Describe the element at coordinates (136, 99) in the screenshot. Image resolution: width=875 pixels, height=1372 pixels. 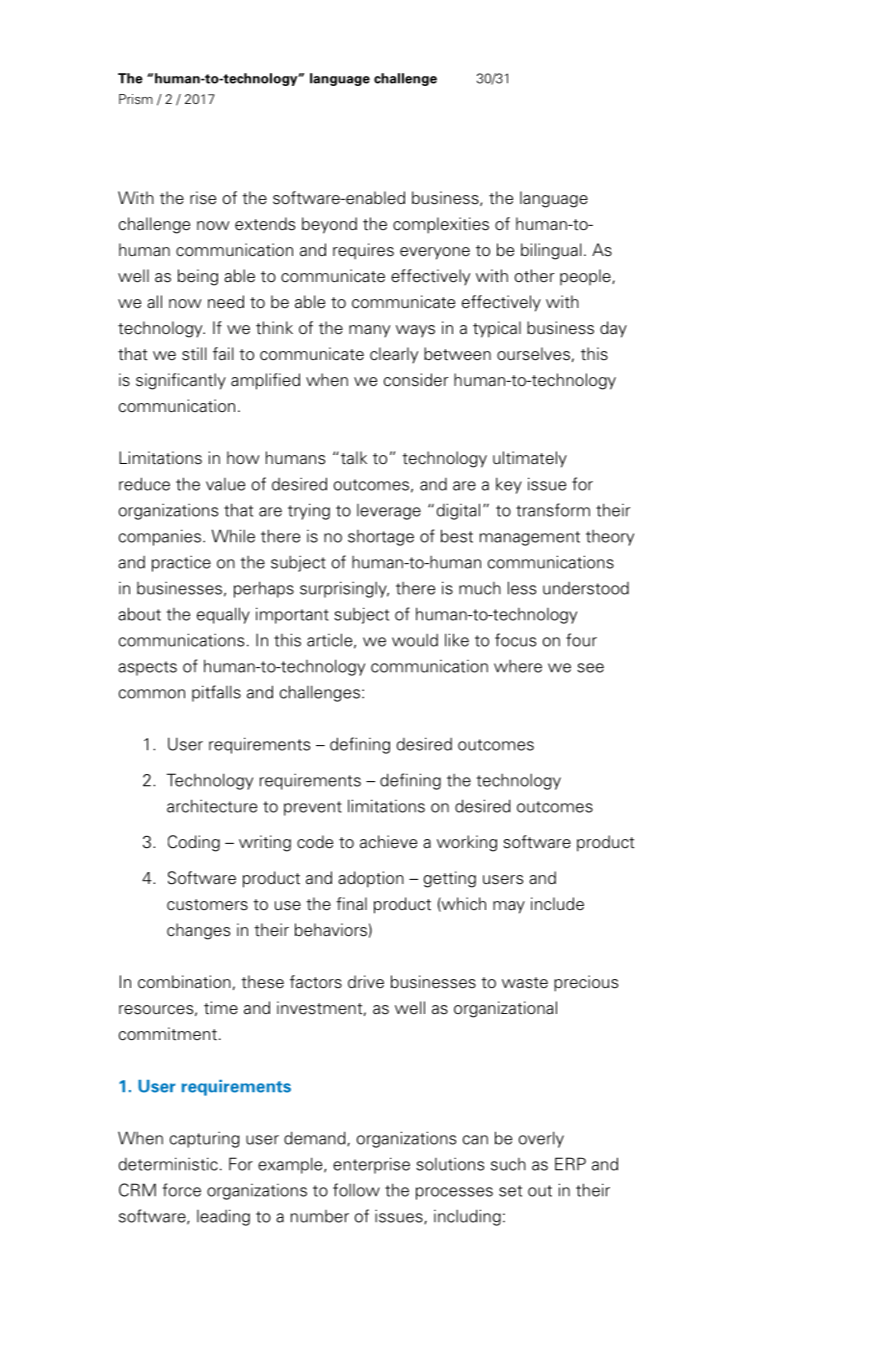
I see `Prism` at that location.
